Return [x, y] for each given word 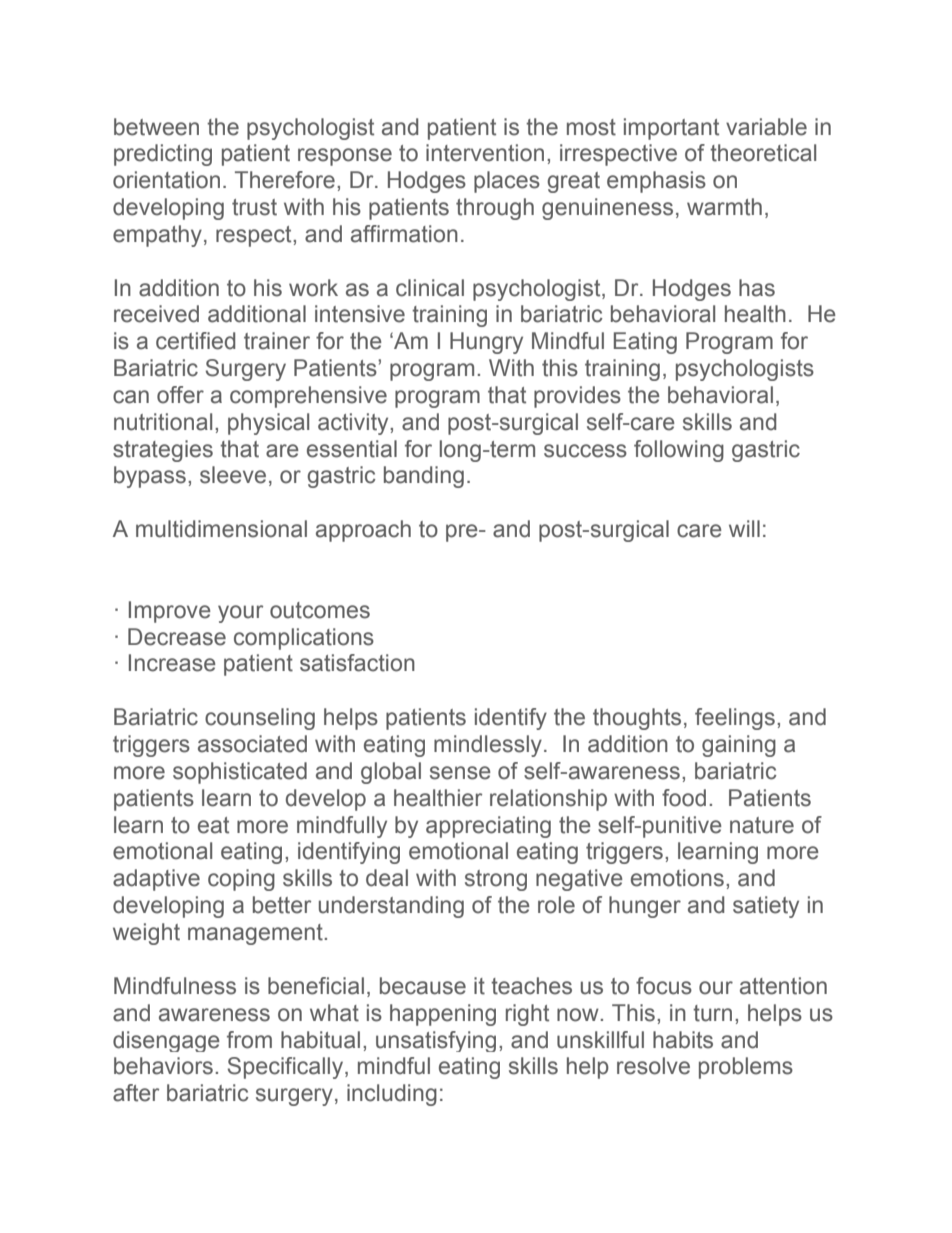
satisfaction [357, 663]
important [671, 129]
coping [241, 880]
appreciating [488, 827]
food [684, 798]
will [744, 528]
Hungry [486, 343]
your [240, 614]
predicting [163, 155]
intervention [485, 153]
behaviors [163, 1066]
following [679, 451]
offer [180, 395]
